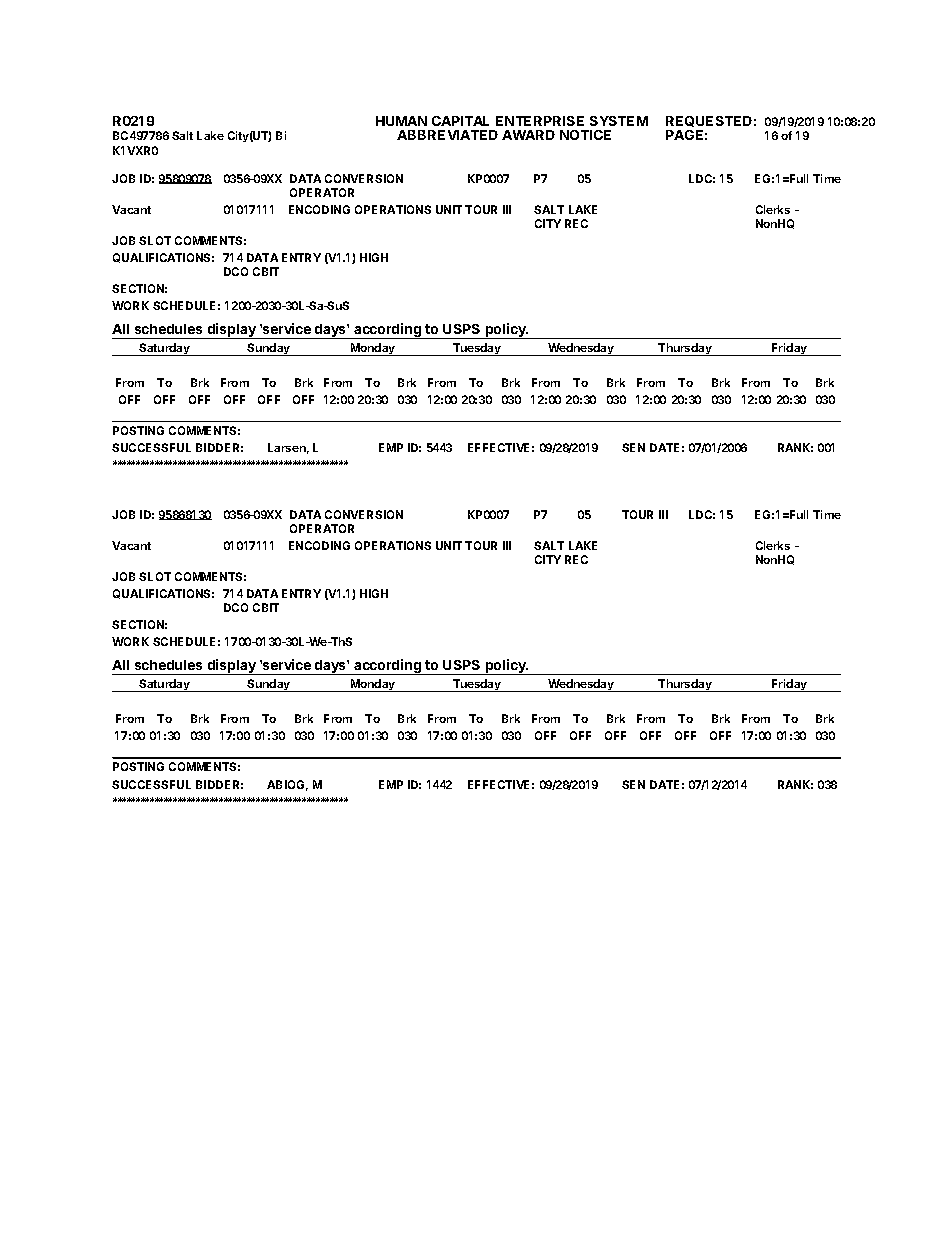 The height and width of the screenshot is (1237, 952). I want to click on ENTERPRISE, so click(540, 121).
